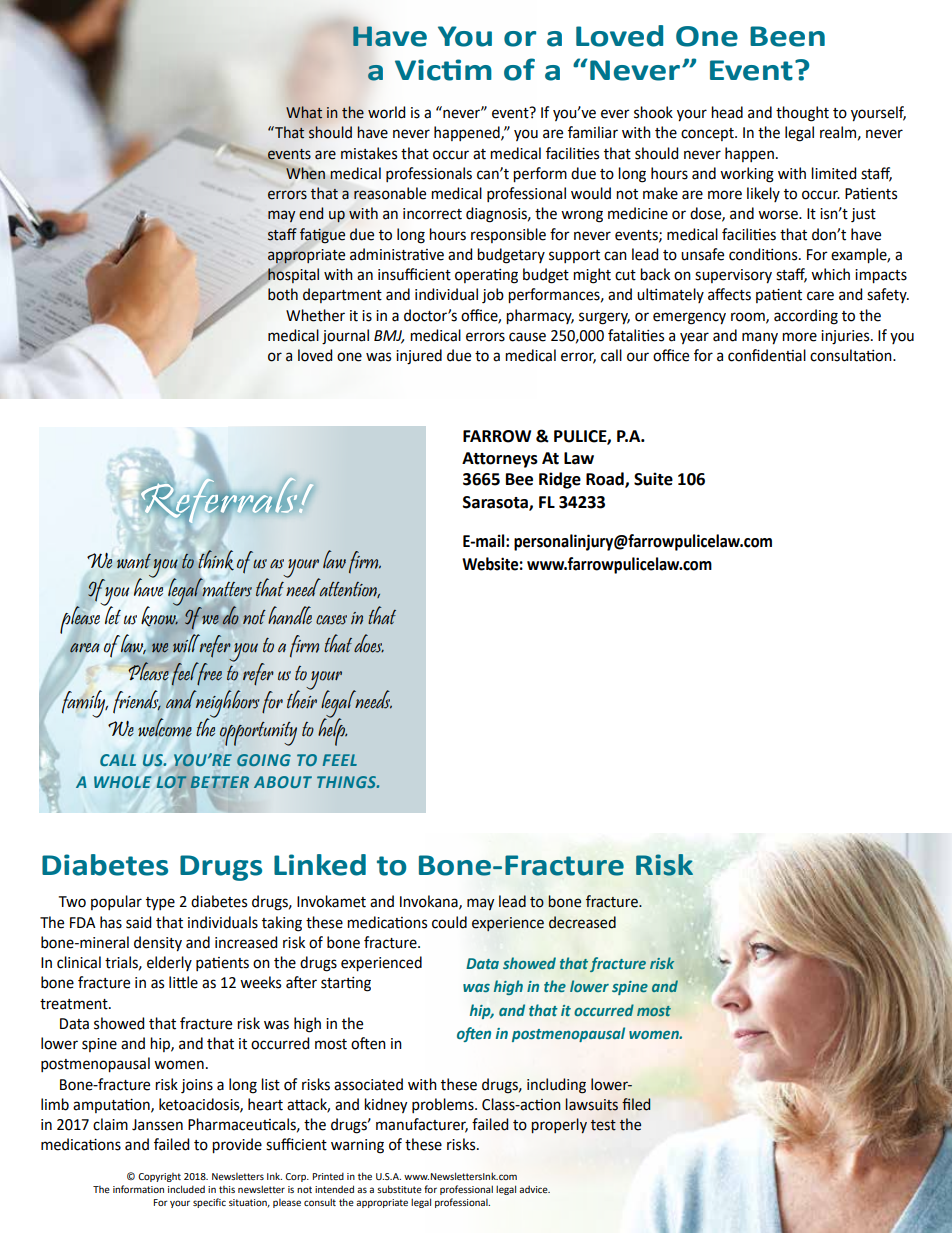 The height and width of the document is (1233, 952). What do you see at coordinates (767, 355) in the document?
I see `confidential` at bounding box center [767, 355].
